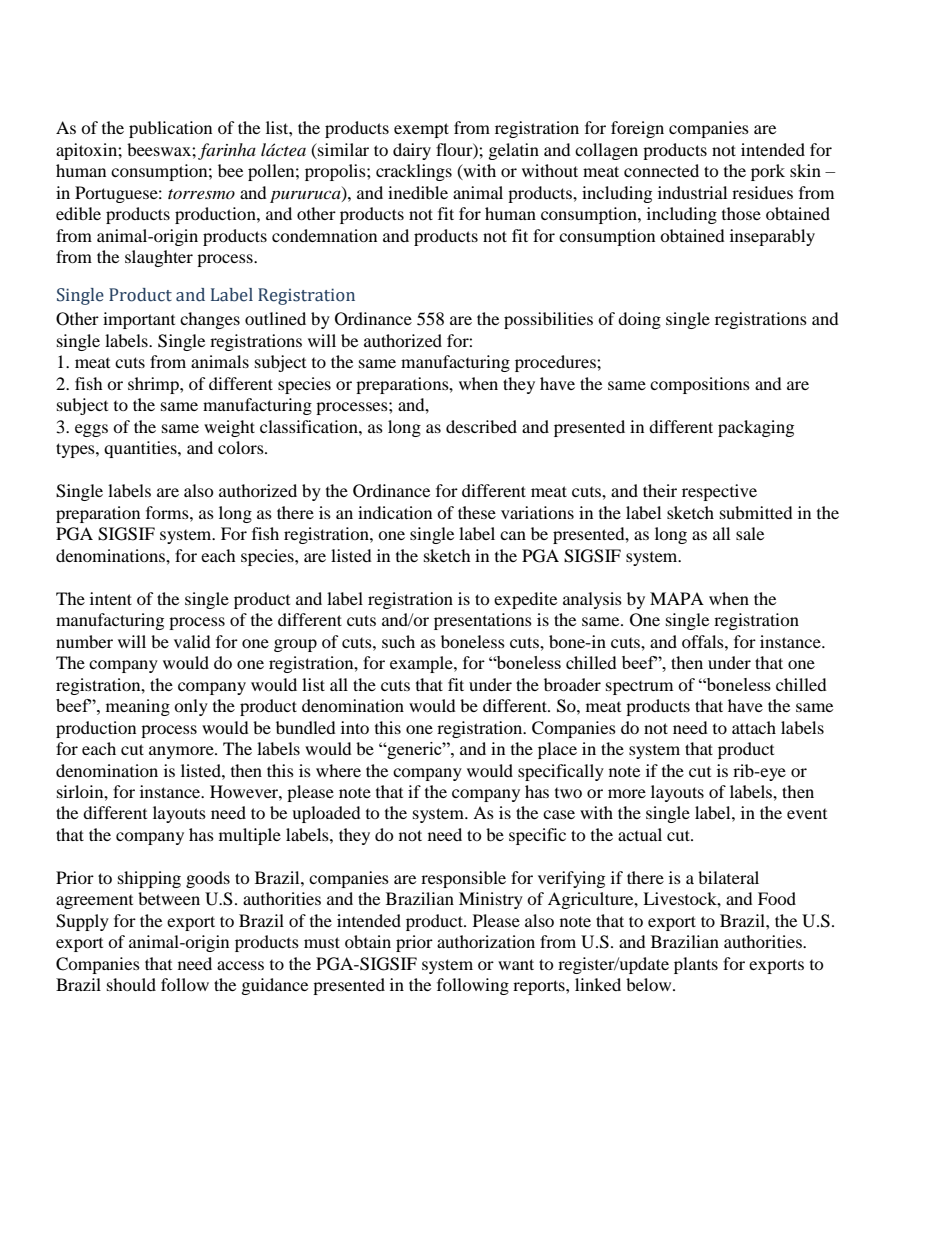 The height and width of the image is (1233, 952). Describe the element at coordinates (160, 149) in the image. I see `beeswax` at that location.
